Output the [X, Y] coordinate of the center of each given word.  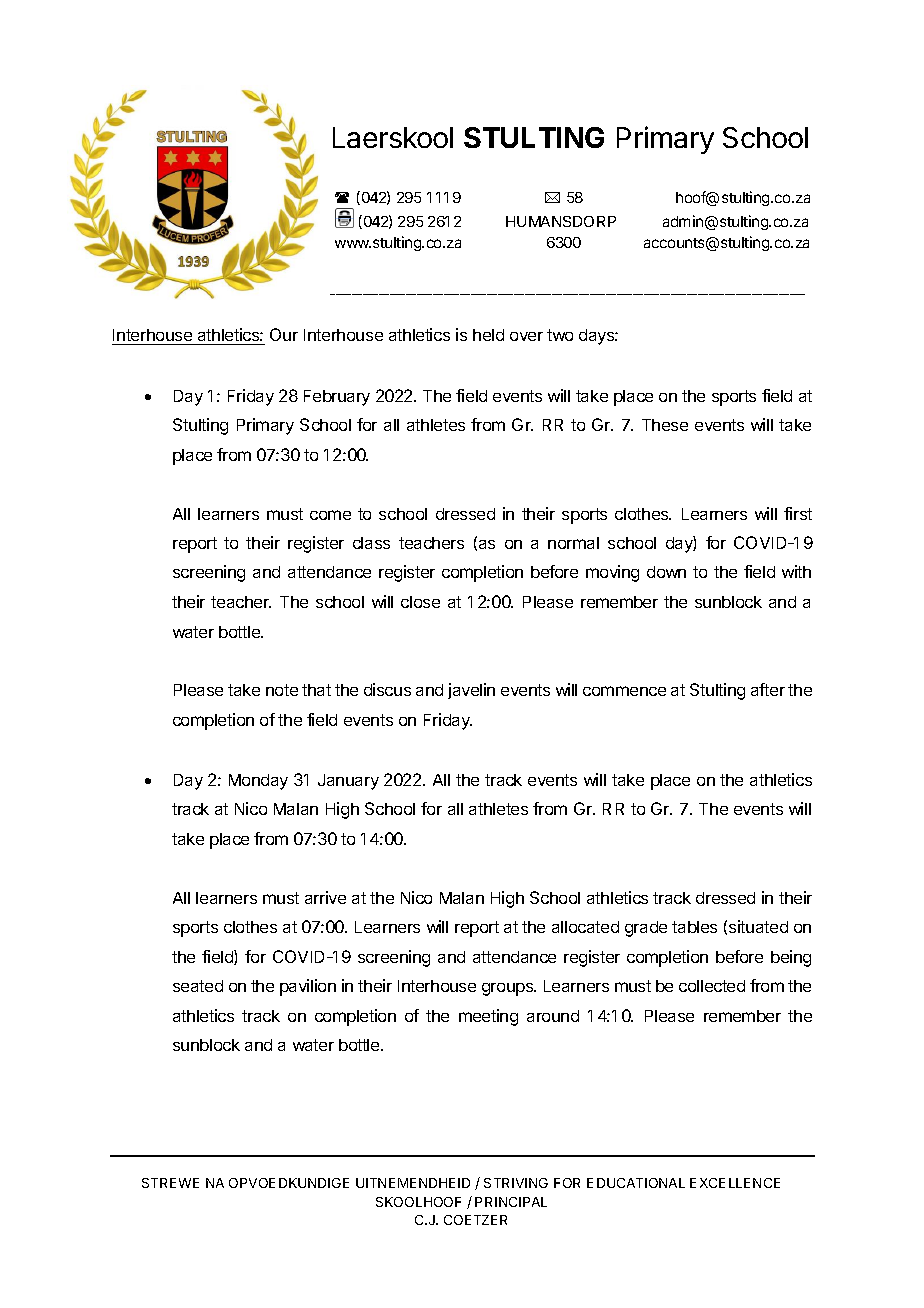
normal [573, 543]
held [488, 335]
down [666, 572]
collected [712, 986]
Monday [258, 782]
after [768, 689]
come [330, 515]
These [665, 425]
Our [284, 334]
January [348, 782]
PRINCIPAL [511, 1202]
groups [509, 989]
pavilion [308, 987]
